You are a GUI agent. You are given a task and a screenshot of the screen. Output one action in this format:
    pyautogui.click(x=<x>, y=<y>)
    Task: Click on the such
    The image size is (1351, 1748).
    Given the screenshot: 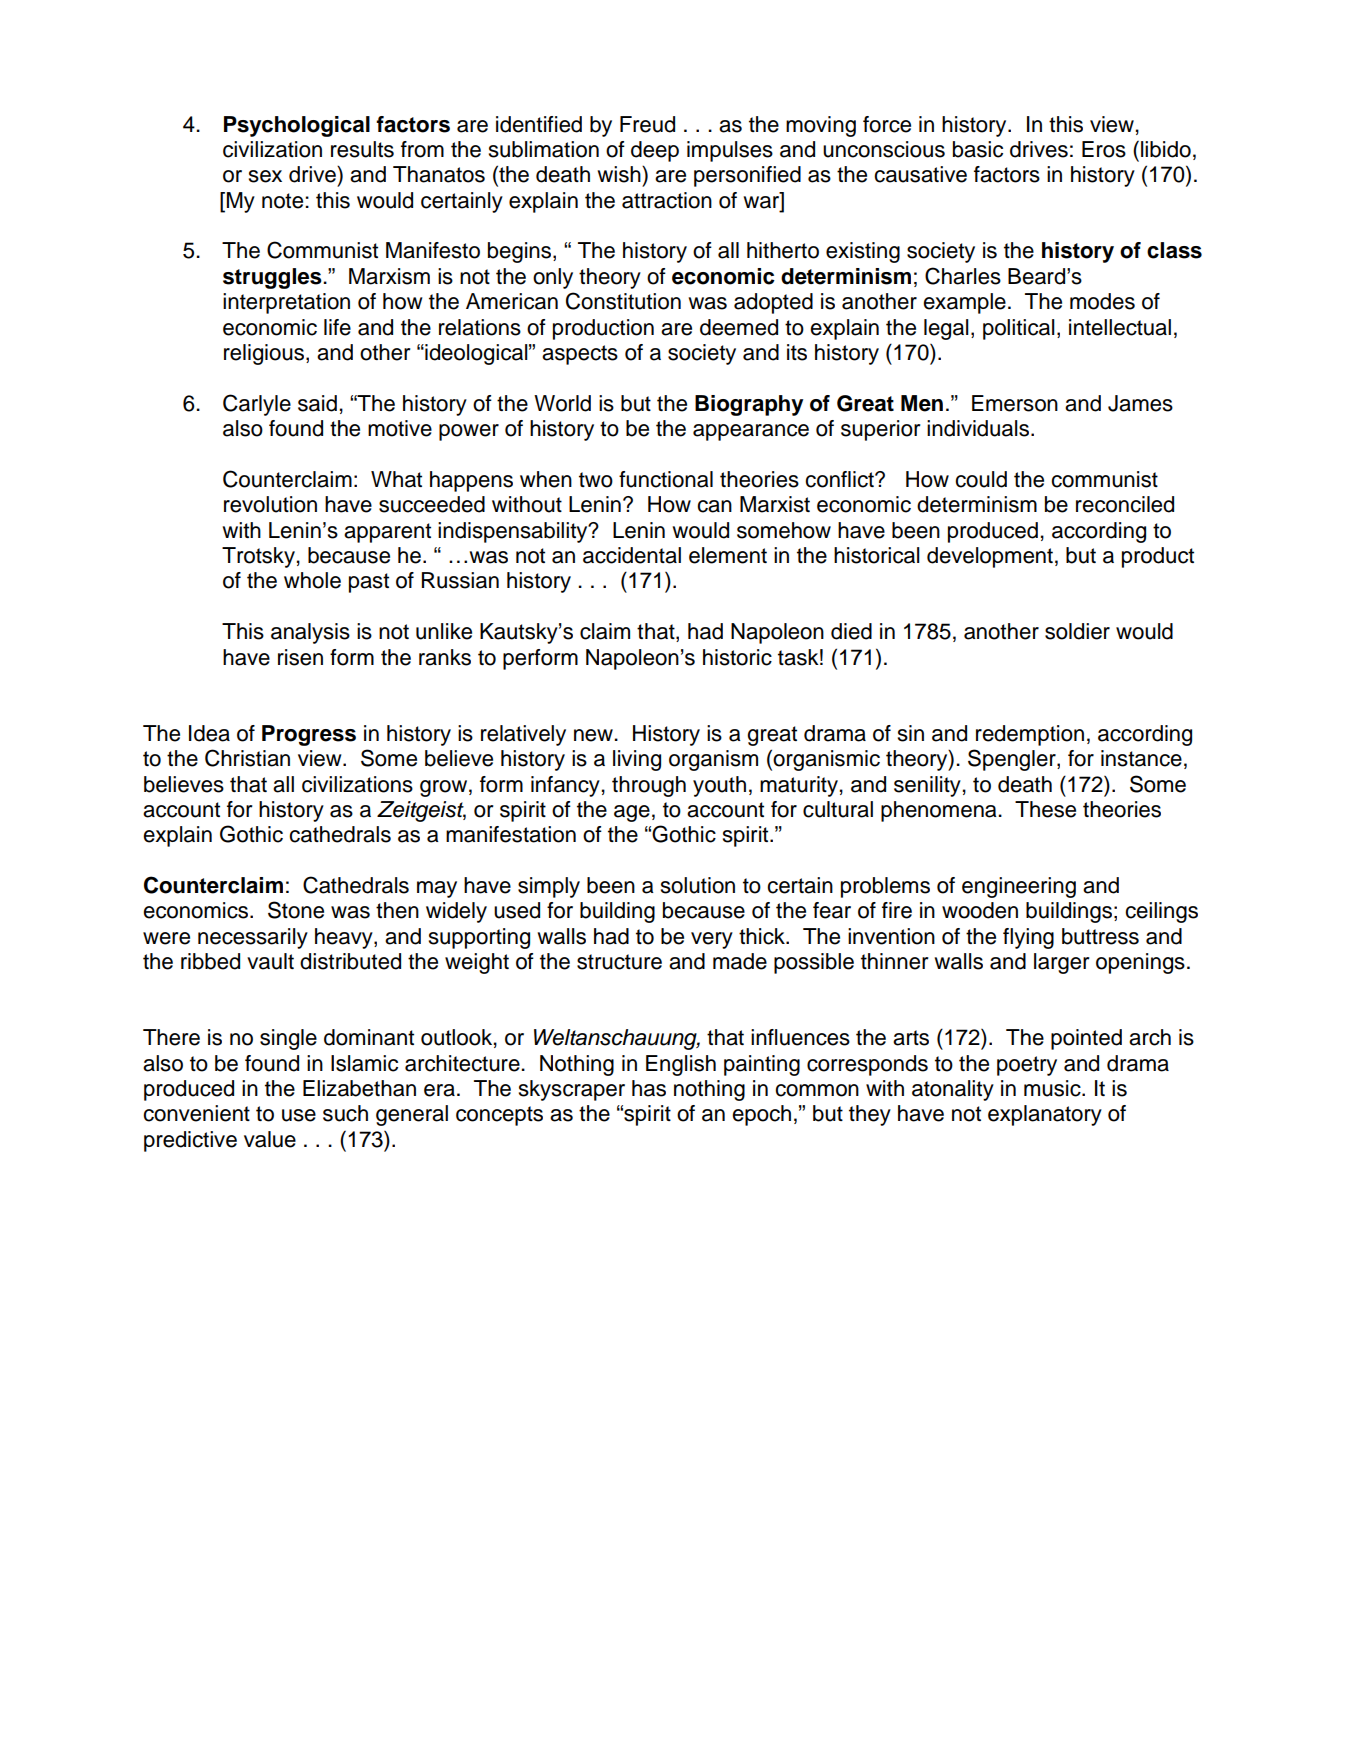 What is the action you would take?
    pyautogui.click(x=345, y=1113)
